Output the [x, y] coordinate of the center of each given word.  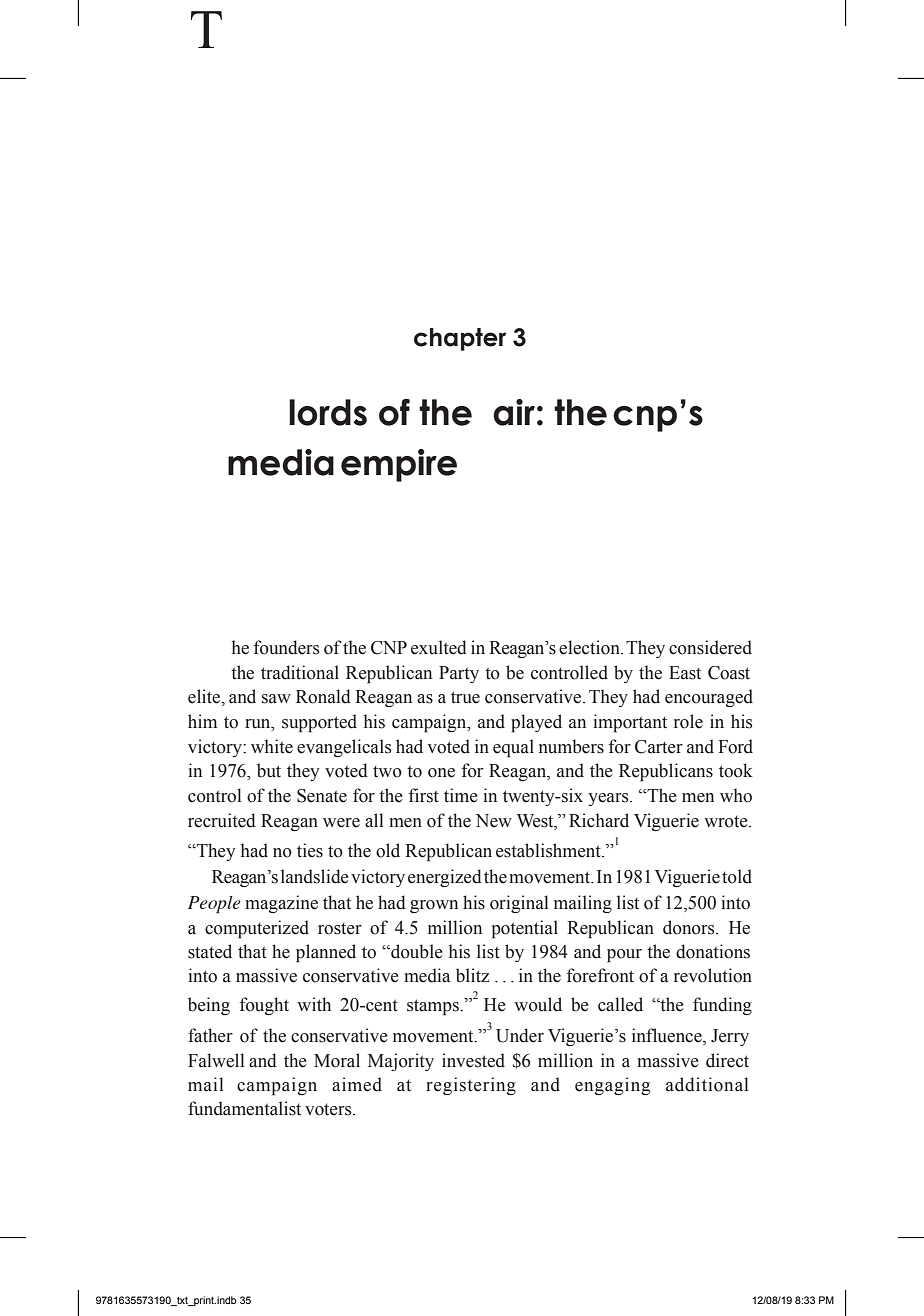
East [685, 673]
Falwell [216, 1060]
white [272, 746]
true [465, 697]
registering [471, 1086]
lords [328, 412]
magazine [281, 904]
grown [434, 906]
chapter [460, 339]
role [688, 721]
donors [690, 927]
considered [710, 647]
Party [459, 674]
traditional [300, 672]
